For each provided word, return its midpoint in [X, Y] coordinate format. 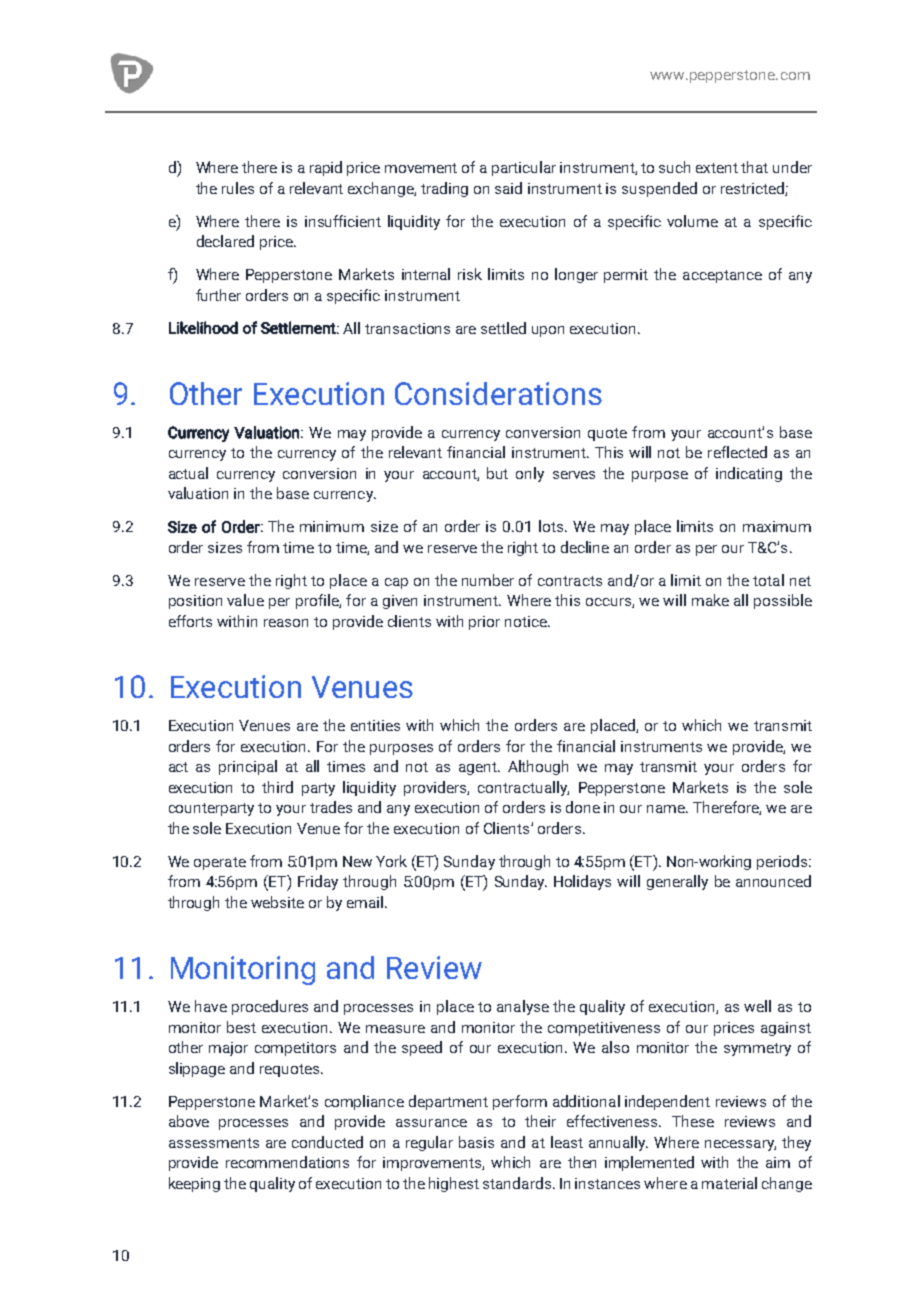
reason [286, 623]
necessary [740, 1145]
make [710, 600]
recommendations [287, 1162]
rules [238, 188]
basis [476, 1142]
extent [717, 168]
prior [484, 623]
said [508, 188]
